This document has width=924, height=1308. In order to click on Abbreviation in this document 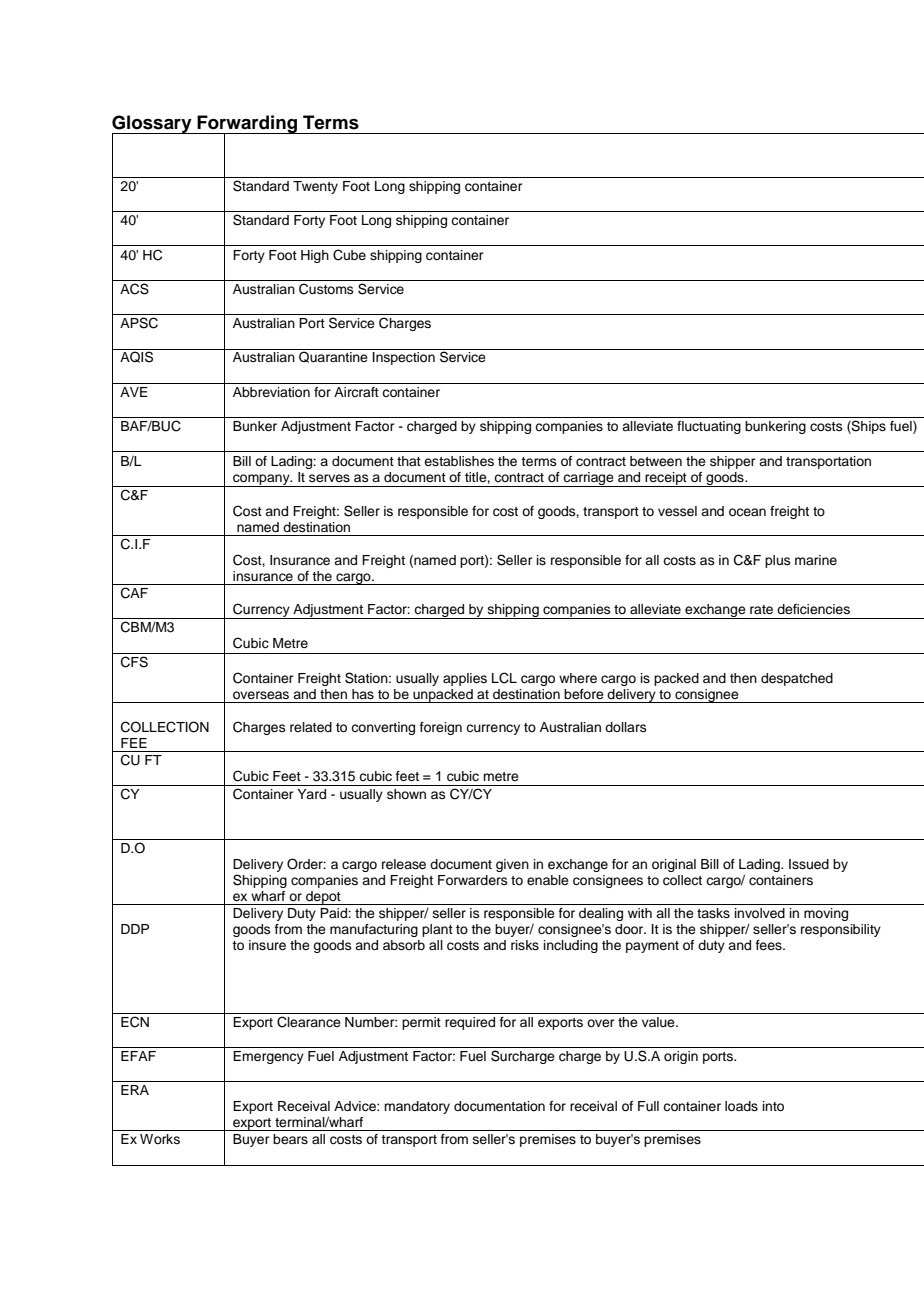, I will do `click(271, 392)`.
